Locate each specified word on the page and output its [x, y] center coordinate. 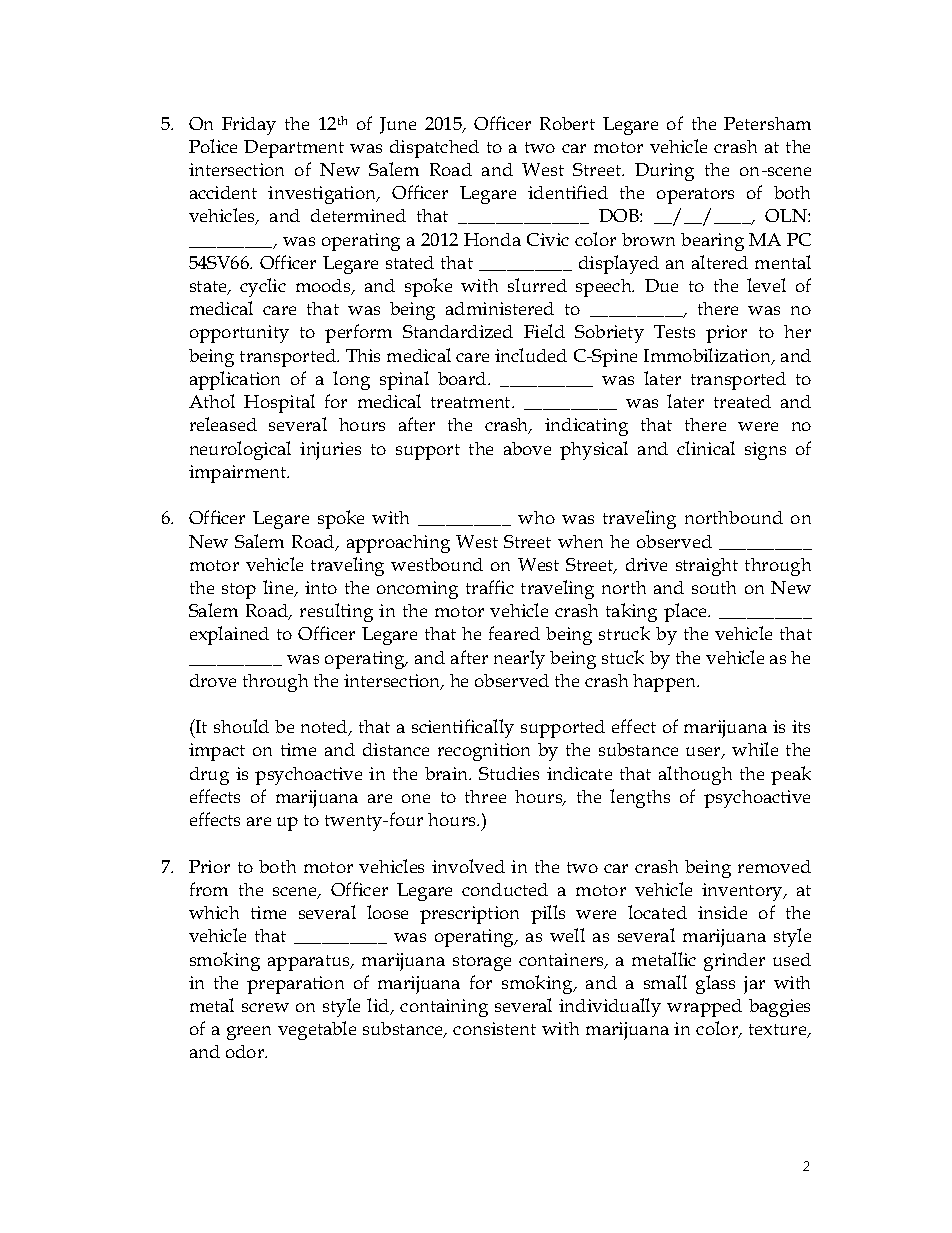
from [209, 889]
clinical [706, 448]
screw [265, 1007]
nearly [519, 659]
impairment [239, 474]
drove [213, 680]
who [536, 517]
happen [666, 683]
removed [774, 866]
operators [695, 196]
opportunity [239, 334]
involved [468, 866]
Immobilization [709, 356]
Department [294, 149]
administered [500, 308]
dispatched [434, 149]
